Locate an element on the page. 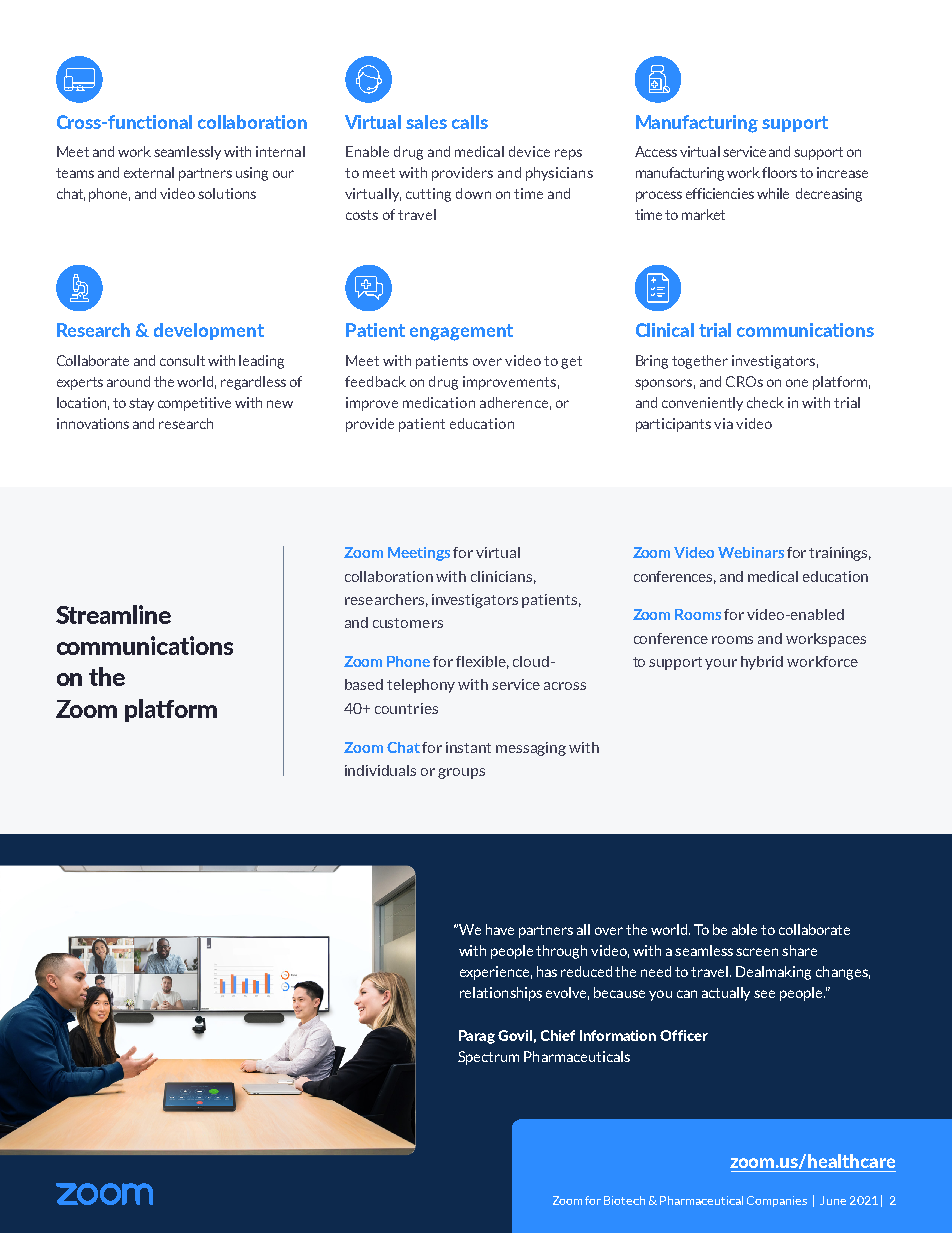 This document has width=952, height=1233. Spectrum is located at coordinates (488, 1058).
